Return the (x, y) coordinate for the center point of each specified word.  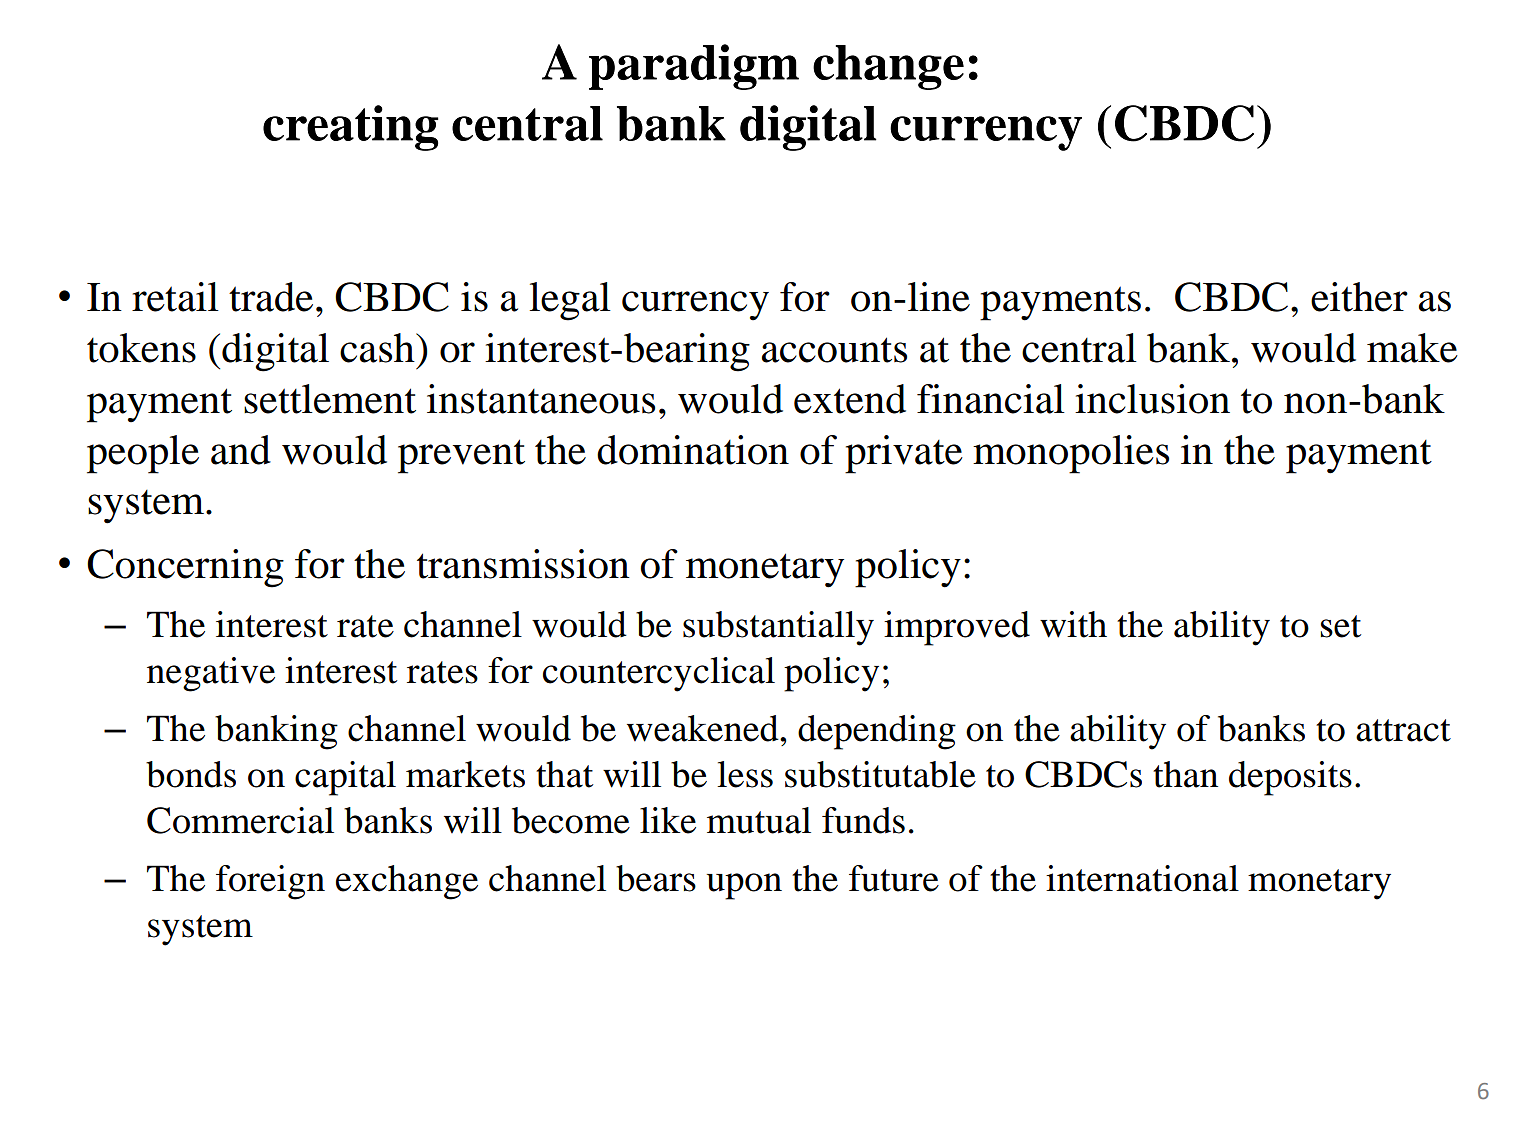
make (1412, 348)
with (1073, 624)
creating (351, 128)
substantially (778, 628)
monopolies (1071, 454)
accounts (834, 350)
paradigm (694, 67)
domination (693, 450)
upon (744, 886)
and (241, 450)
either (1359, 297)
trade (271, 297)
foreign (270, 882)
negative (211, 674)
